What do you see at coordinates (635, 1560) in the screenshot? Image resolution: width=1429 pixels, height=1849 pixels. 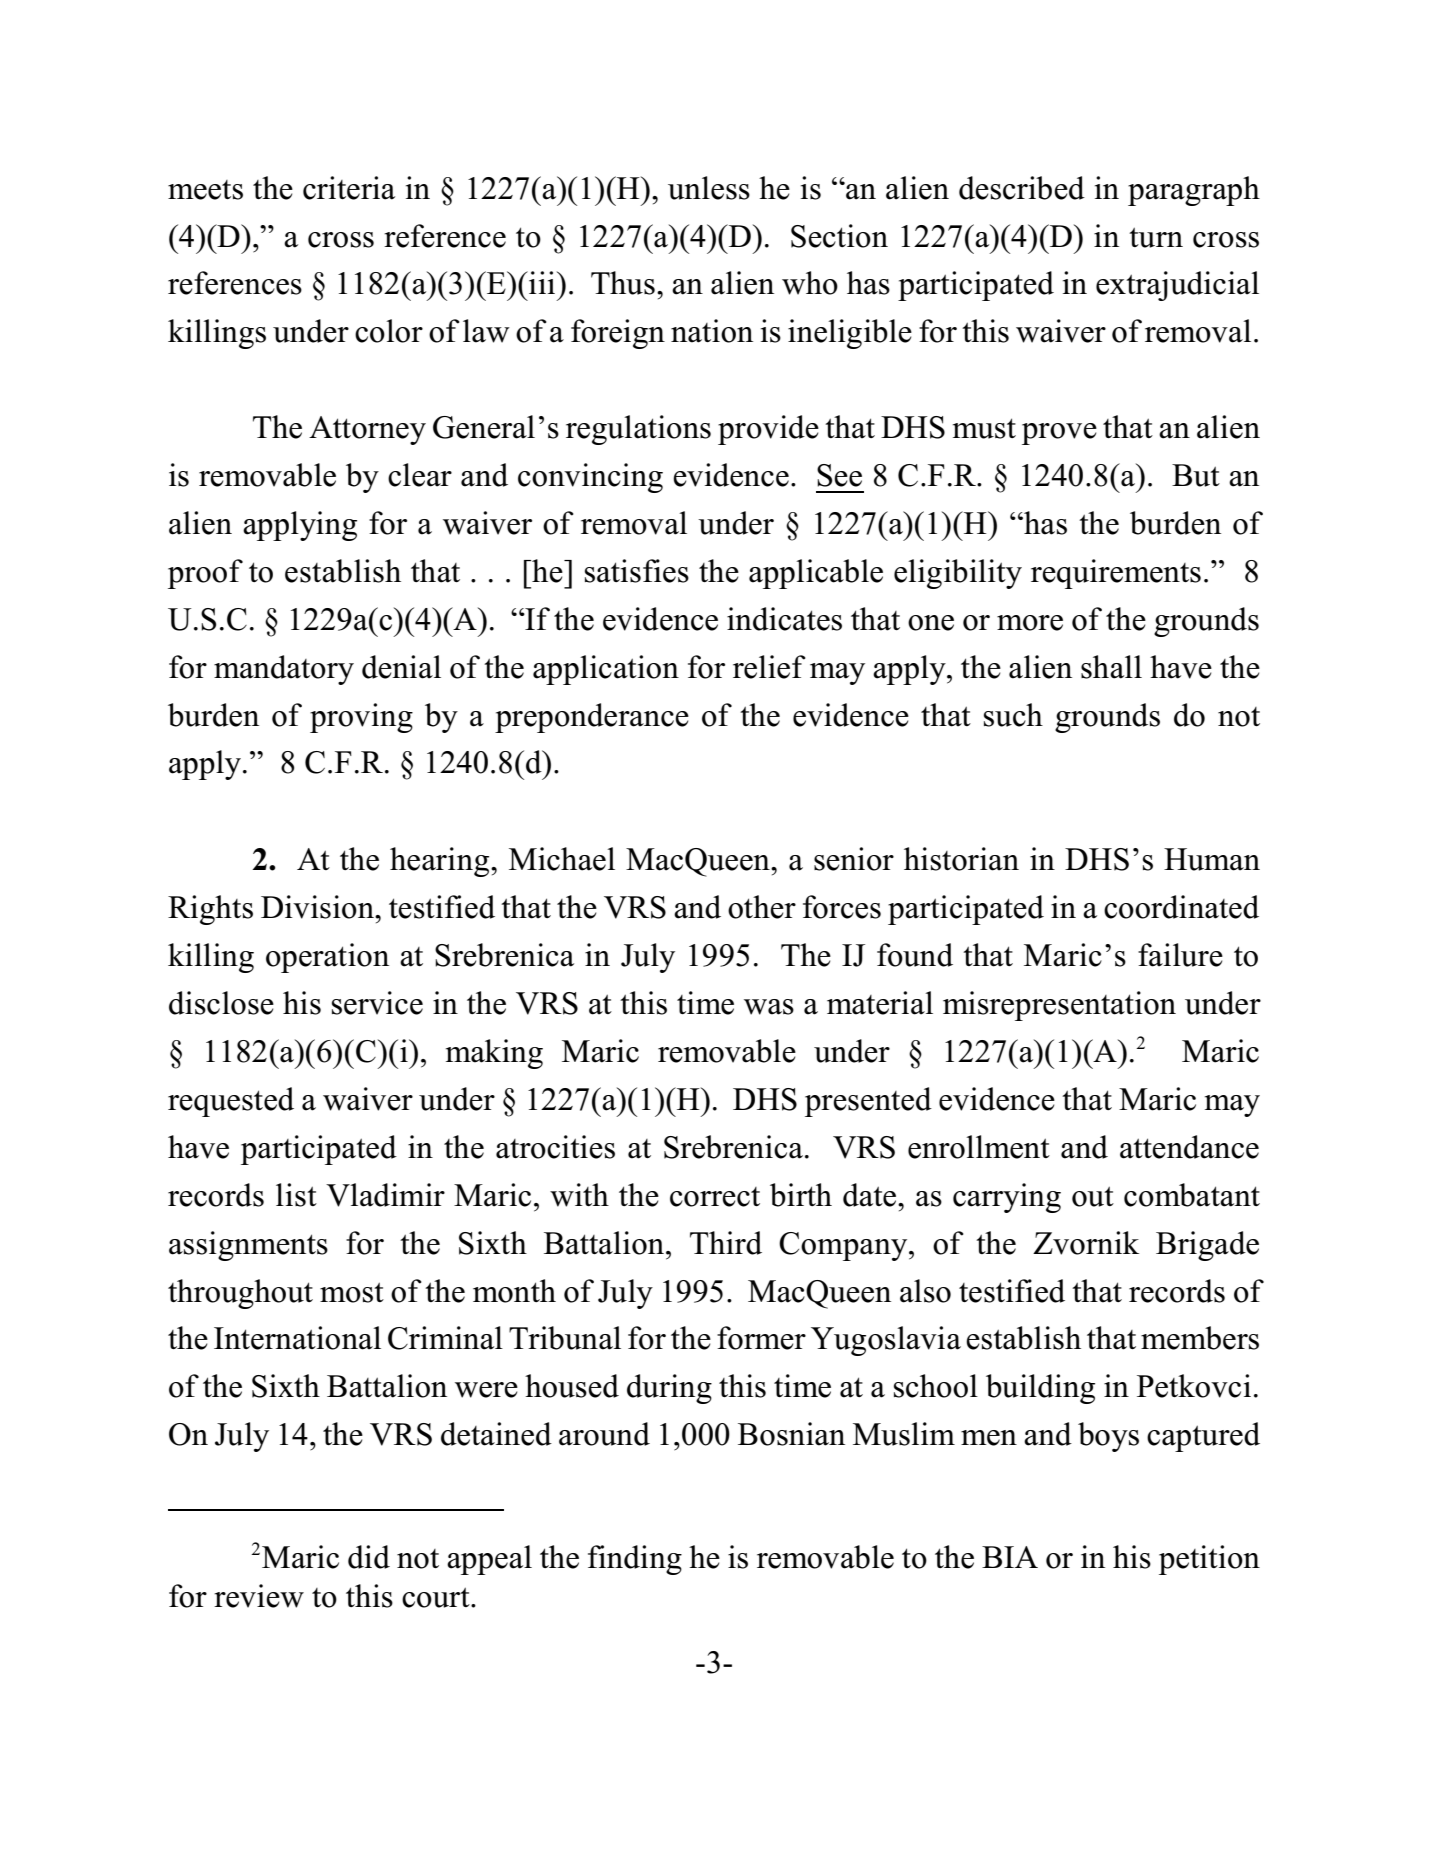 I see `finding` at bounding box center [635, 1560].
